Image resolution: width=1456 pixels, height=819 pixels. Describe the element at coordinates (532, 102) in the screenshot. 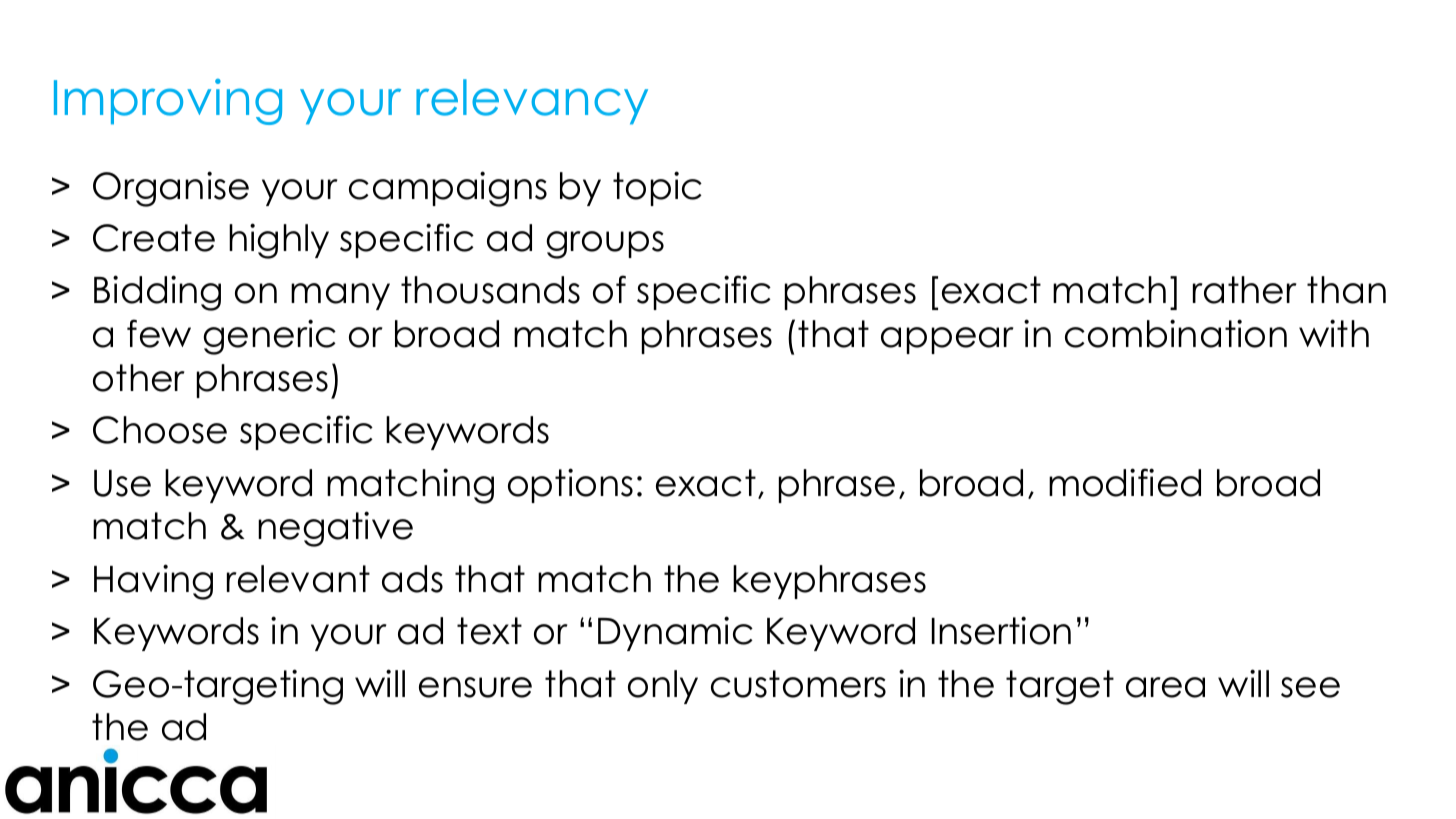

I see `relevancy` at that location.
